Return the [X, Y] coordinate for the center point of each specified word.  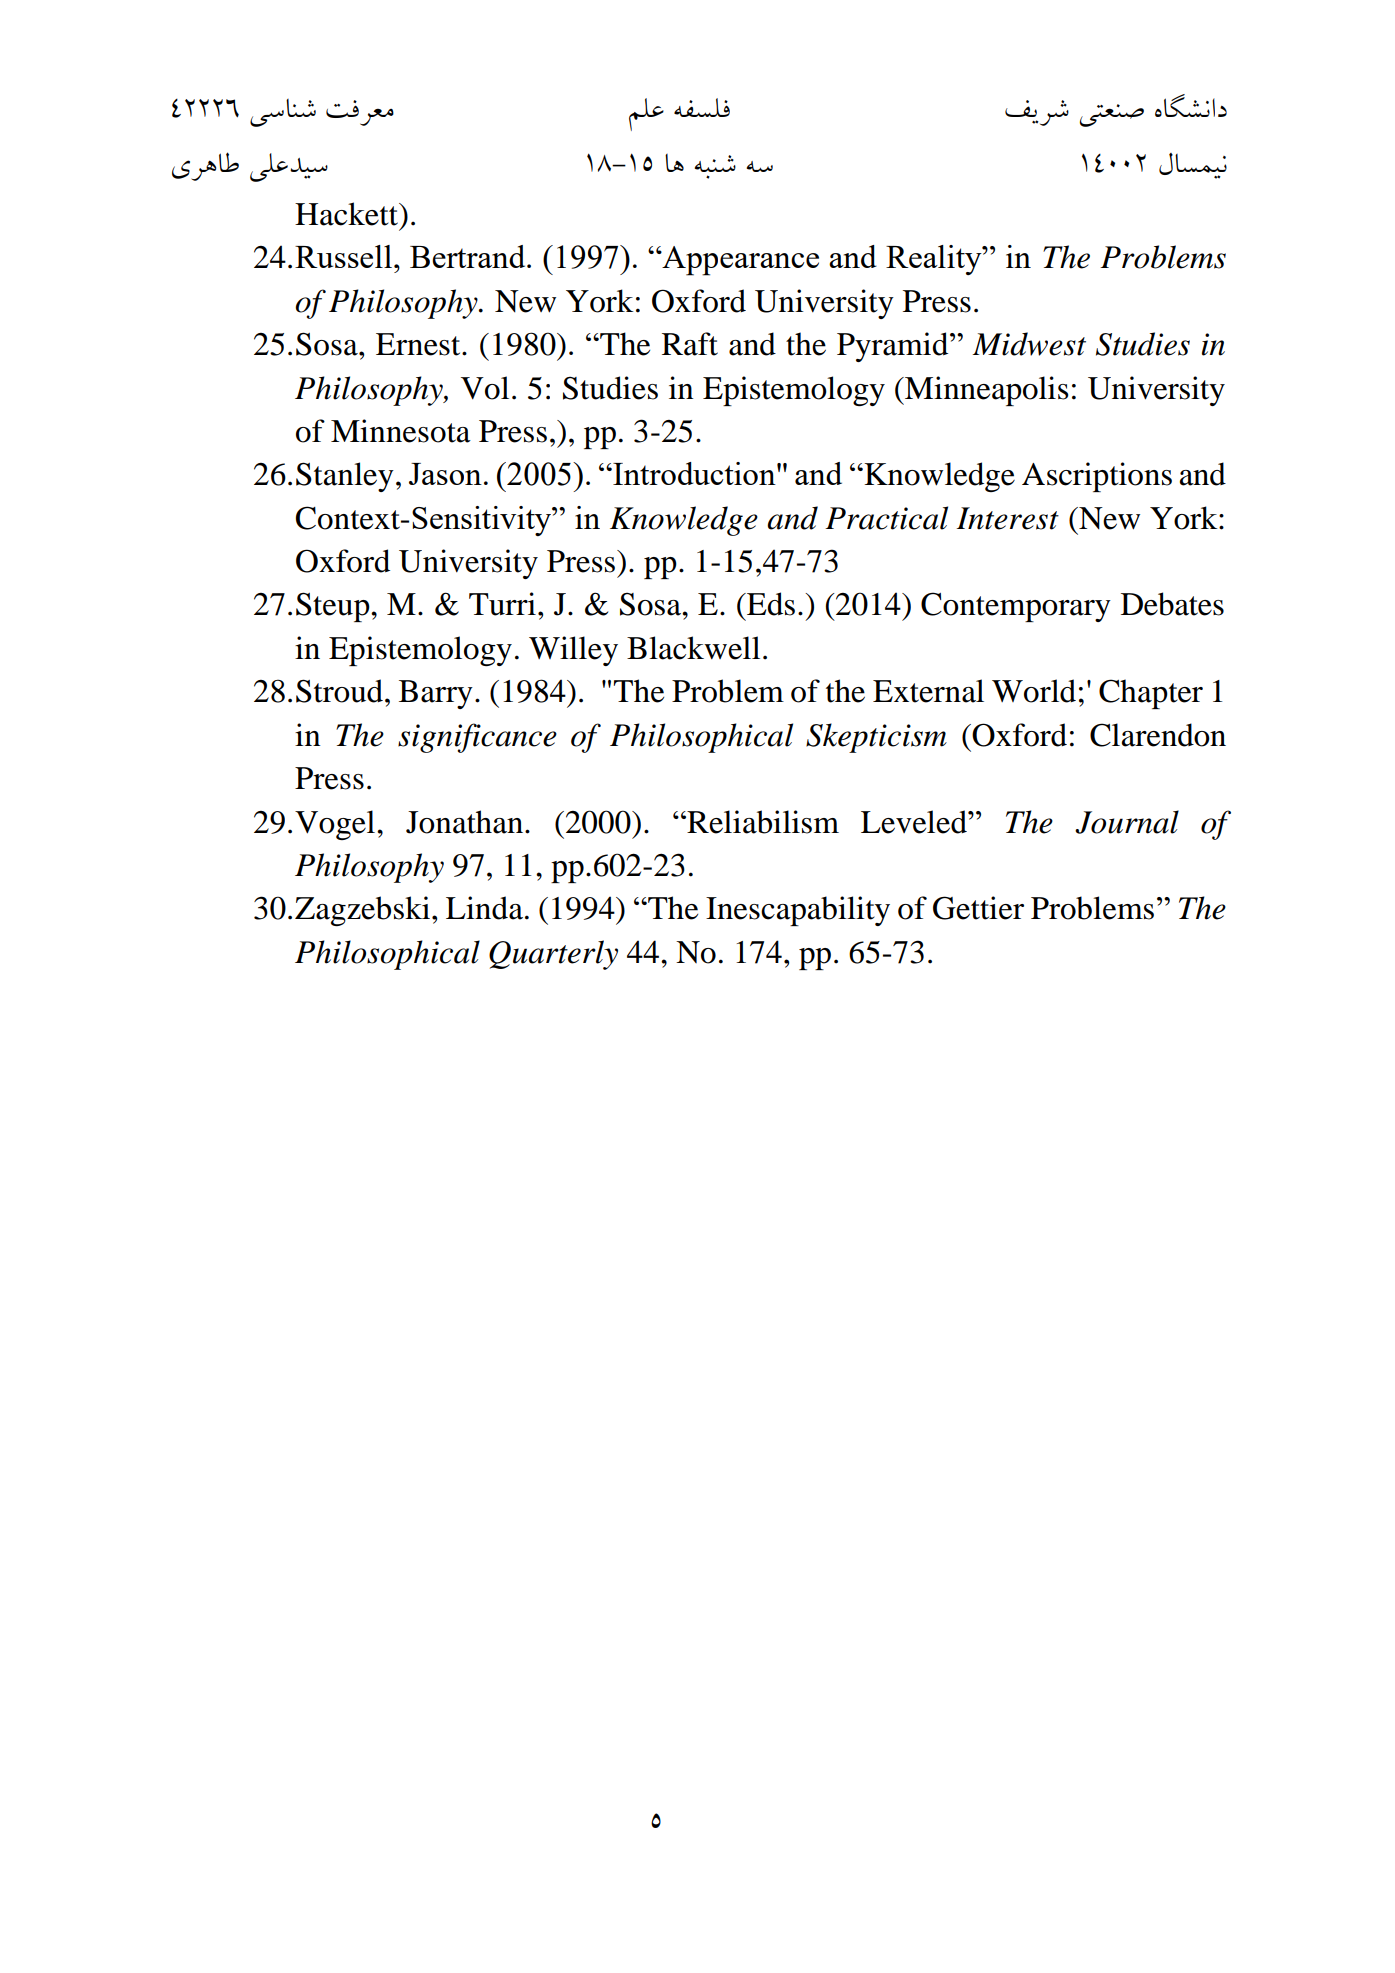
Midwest [1029, 344]
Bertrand [469, 256]
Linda [484, 908]
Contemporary [1016, 607]
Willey [573, 651]
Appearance [739, 261]
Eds [770, 604]
